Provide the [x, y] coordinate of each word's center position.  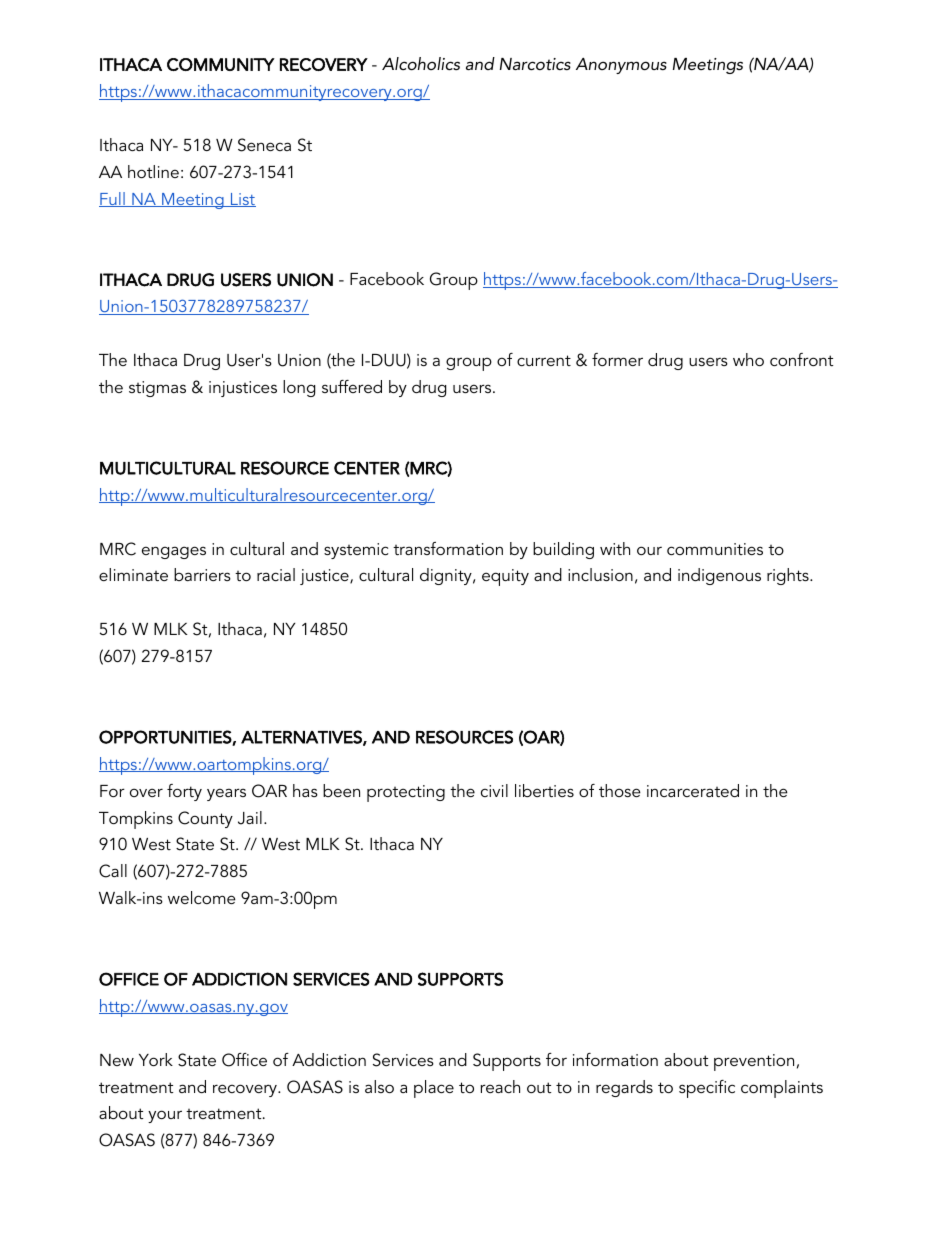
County [205, 819]
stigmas [157, 389]
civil [494, 790]
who [748, 359]
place [434, 1089]
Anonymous [621, 66]
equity [505, 577]
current [544, 360]
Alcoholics [421, 63]
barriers [202, 574]
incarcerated [693, 790]
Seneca [264, 145]
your [165, 1116]
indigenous [719, 576]
